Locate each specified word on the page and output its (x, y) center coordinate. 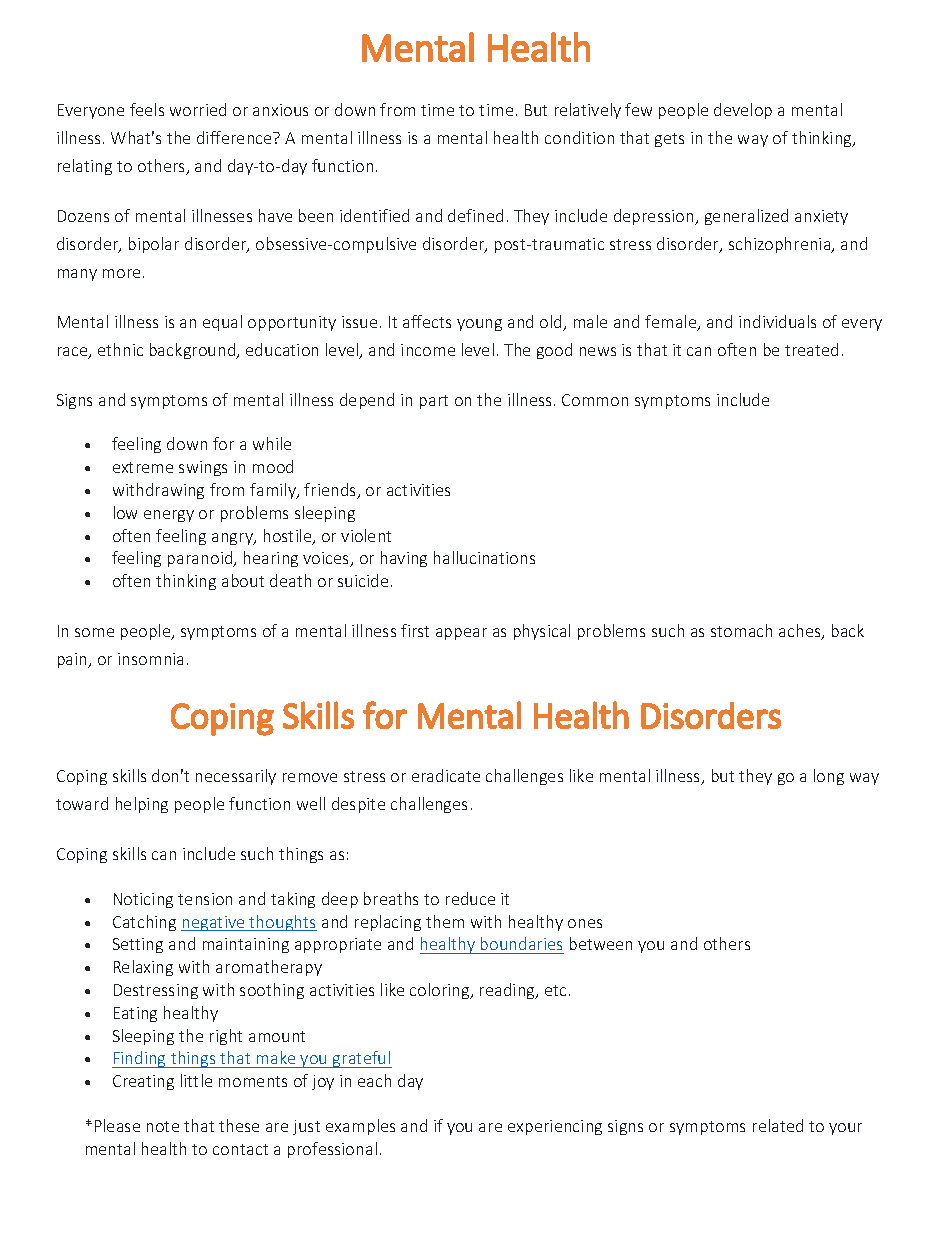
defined (475, 215)
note (163, 1126)
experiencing (555, 1127)
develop (743, 111)
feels (147, 109)
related (778, 1125)
